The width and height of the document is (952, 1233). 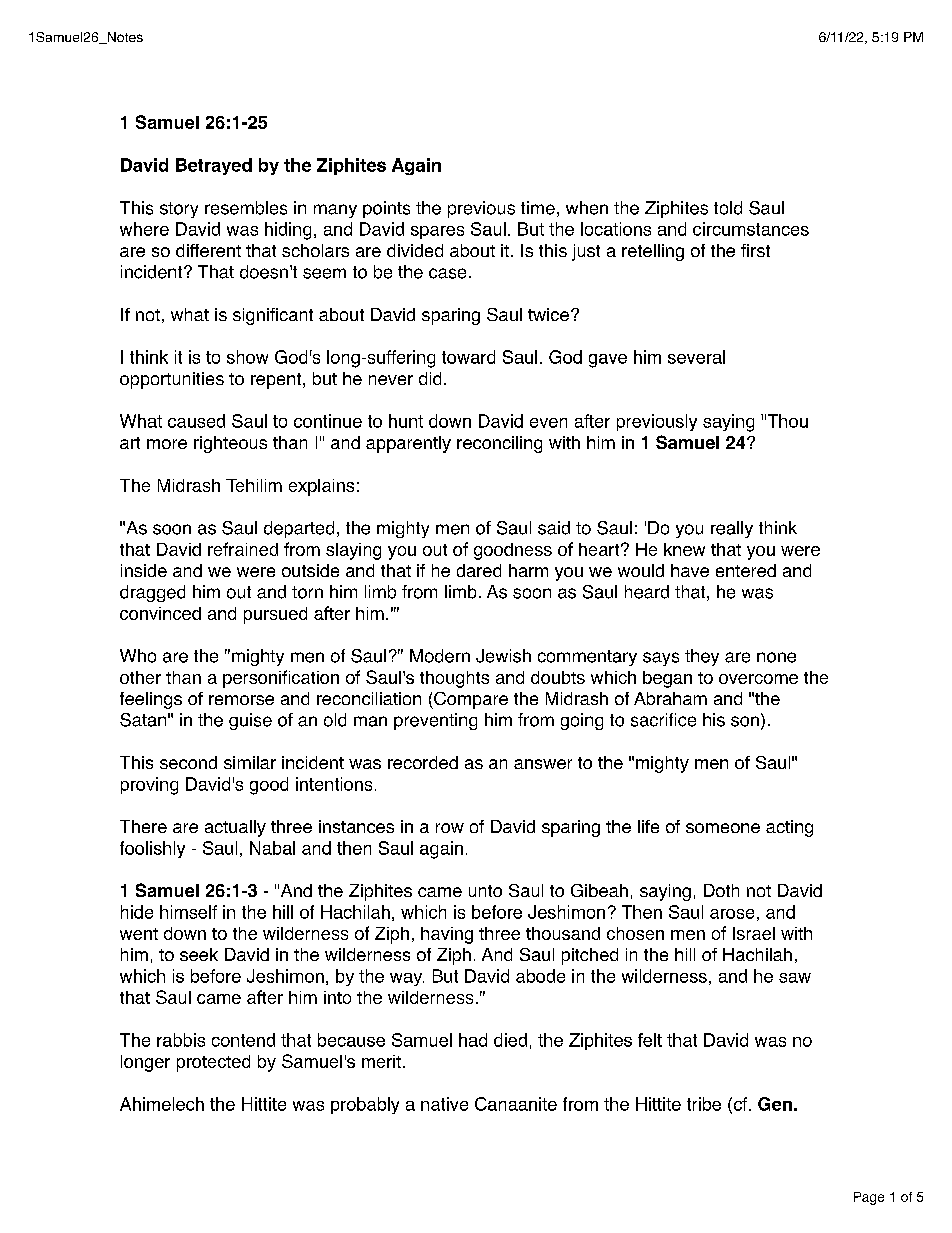 I want to click on remorse, so click(x=241, y=700).
